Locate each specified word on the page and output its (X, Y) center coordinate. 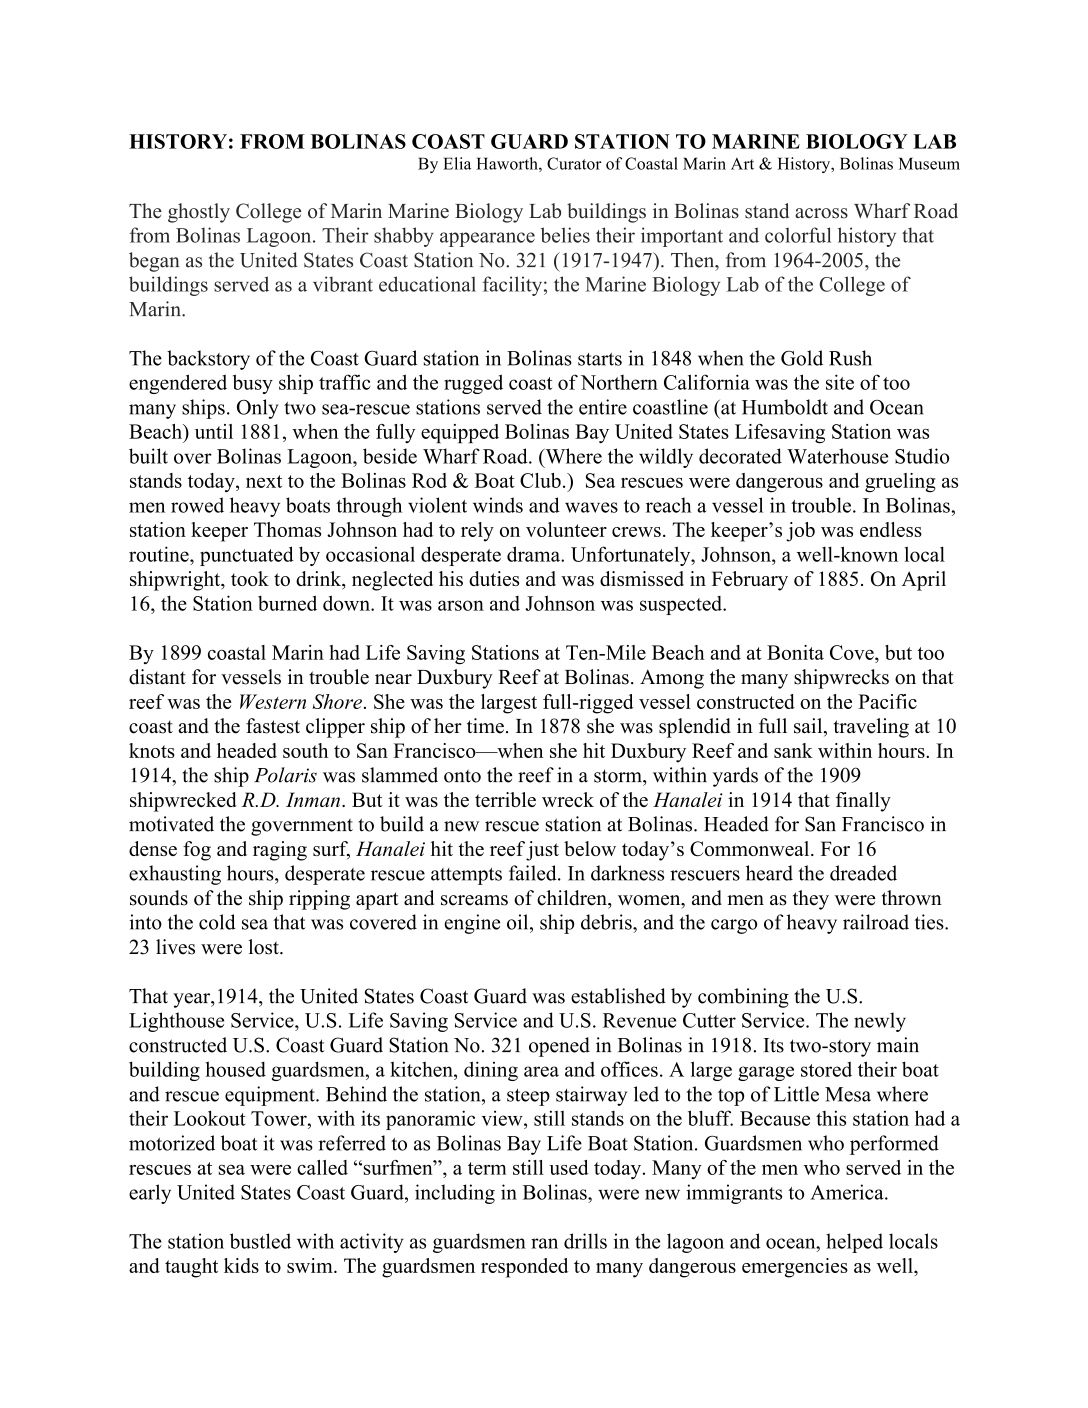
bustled (260, 1241)
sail (809, 727)
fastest (273, 726)
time (485, 726)
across (821, 213)
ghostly (199, 213)
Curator (574, 163)
